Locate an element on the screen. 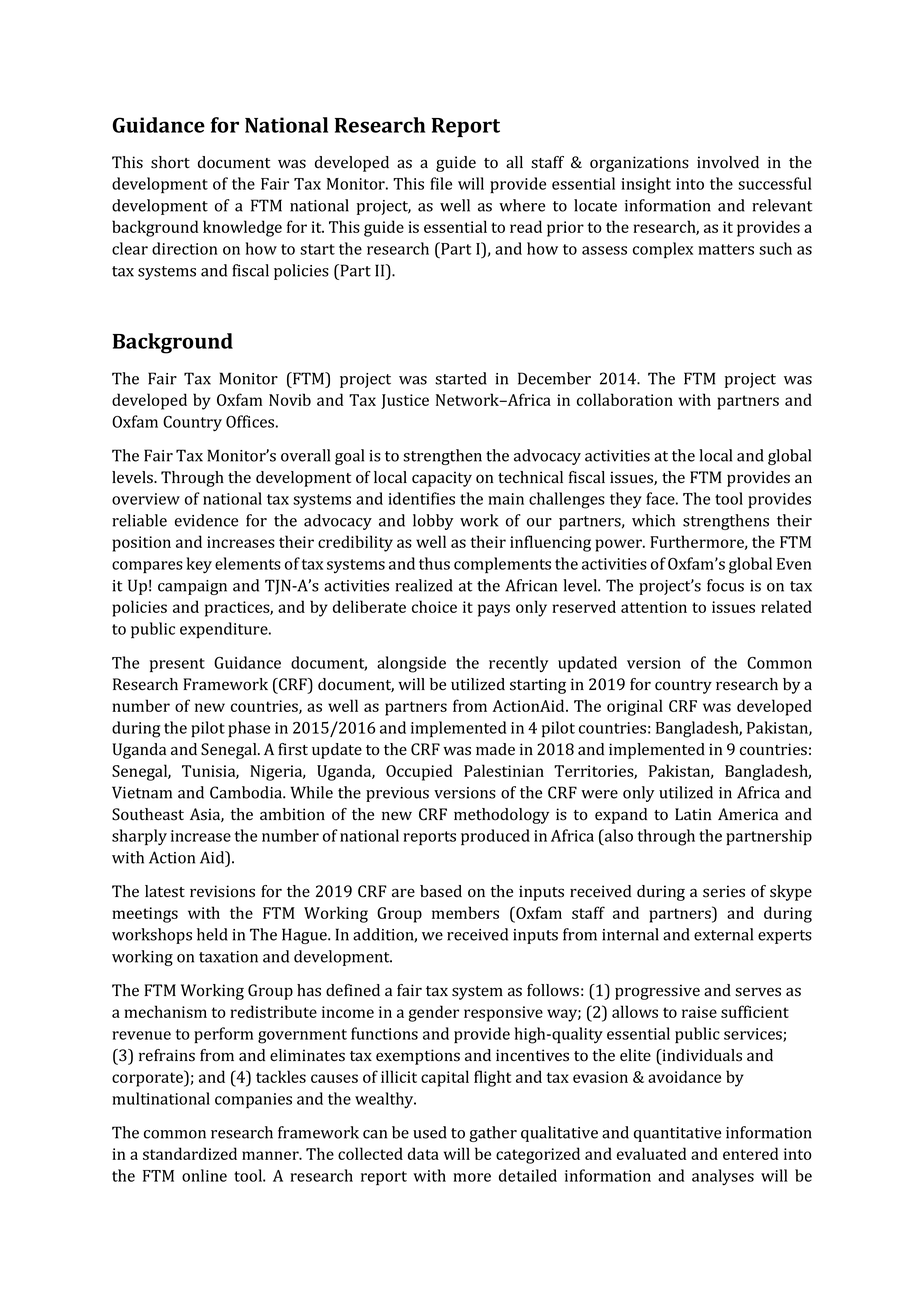 This screenshot has height=1308, width=924. short is located at coordinates (170, 162).
